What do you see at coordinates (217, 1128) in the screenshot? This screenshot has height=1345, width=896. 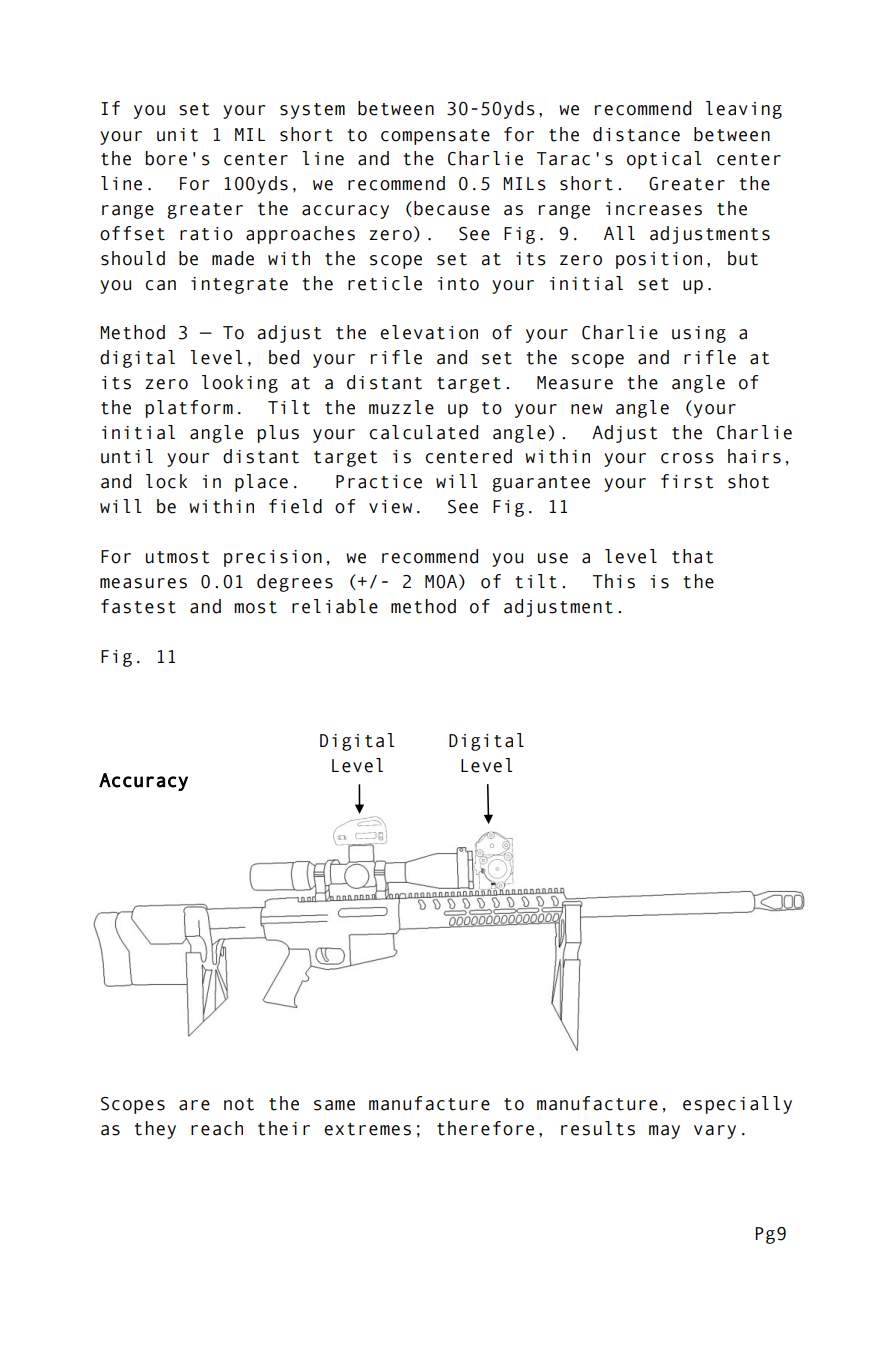 I see `reach` at bounding box center [217, 1128].
